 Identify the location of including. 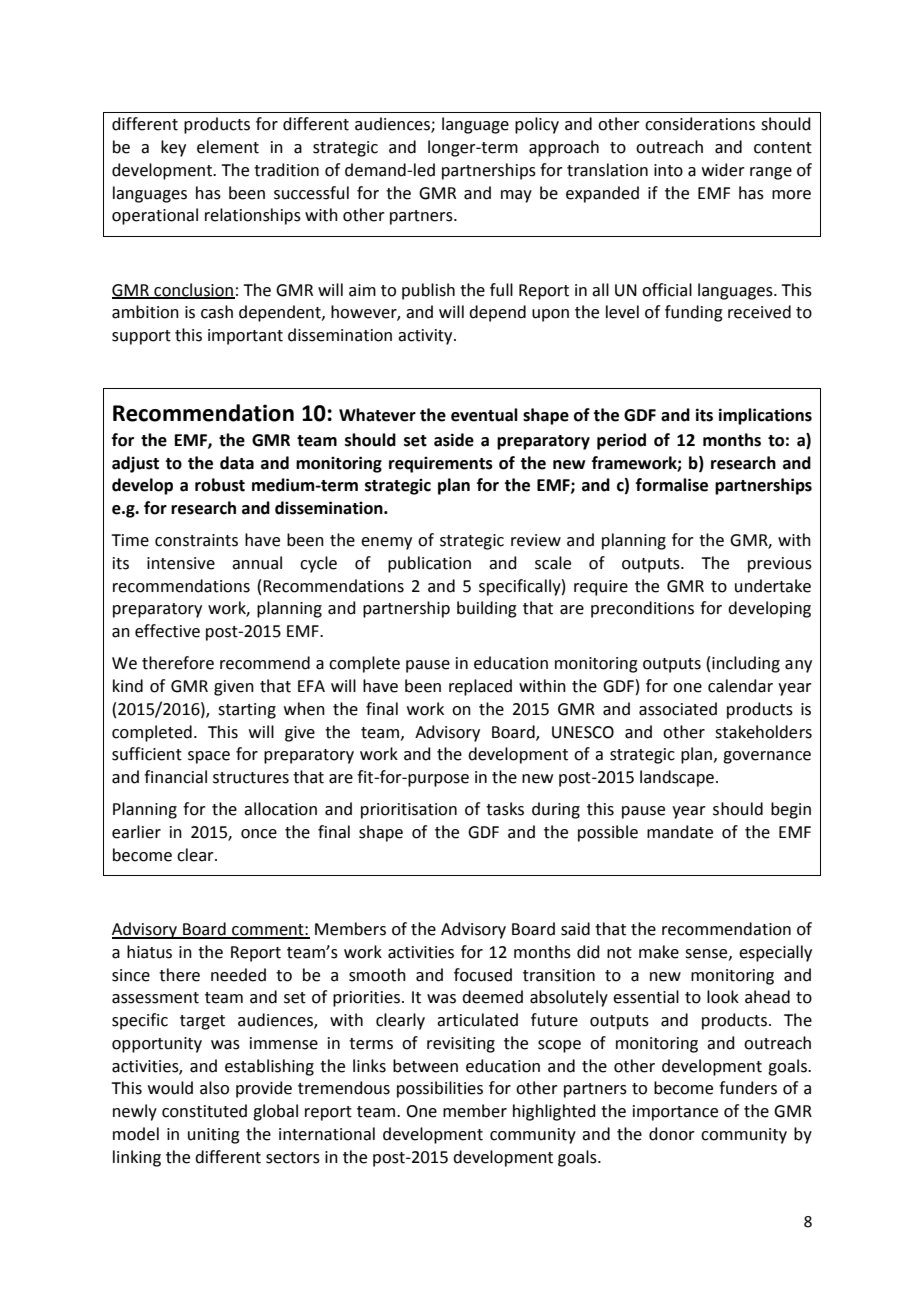
(746, 664).
